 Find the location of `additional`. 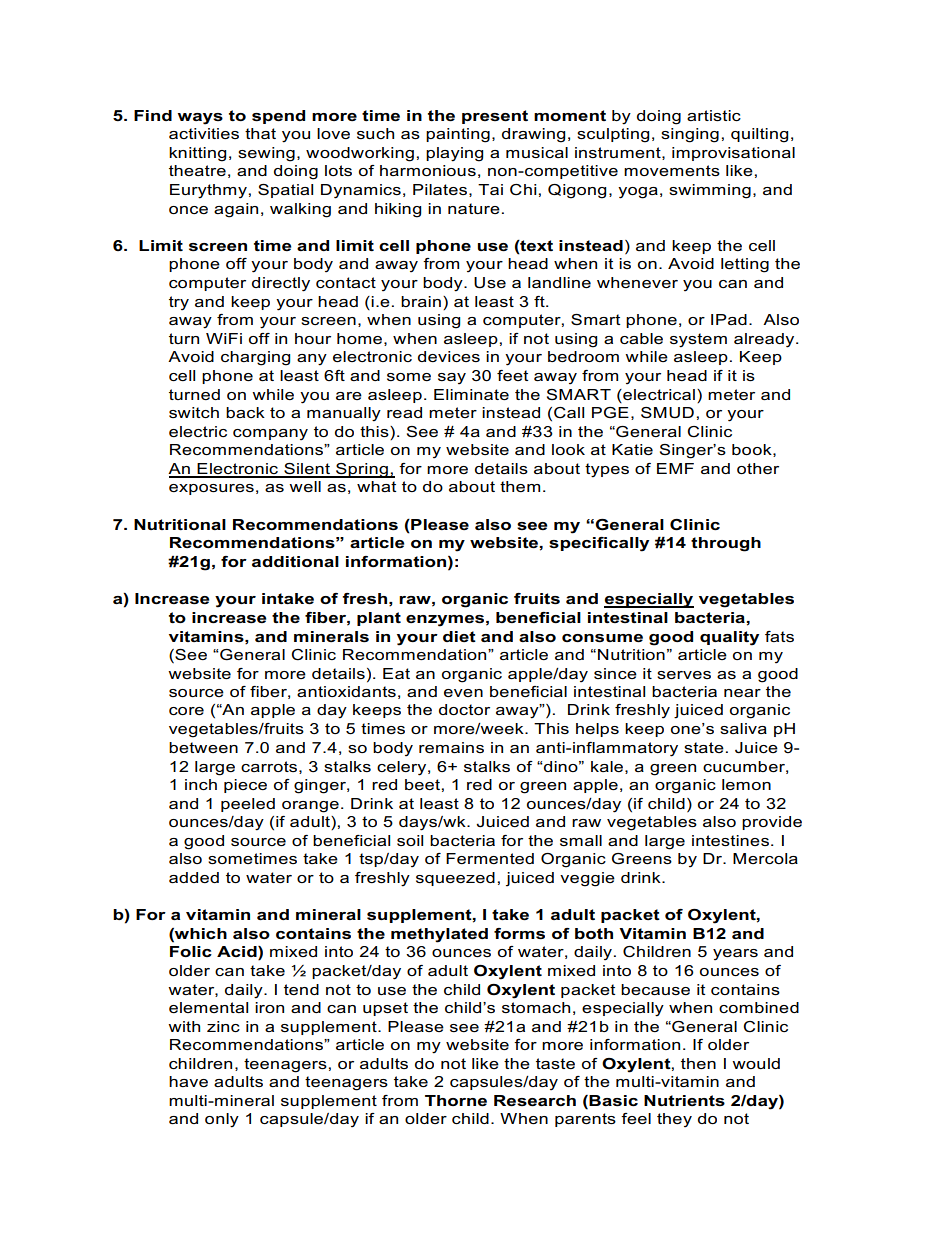

additional is located at coordinates (295, 561).
